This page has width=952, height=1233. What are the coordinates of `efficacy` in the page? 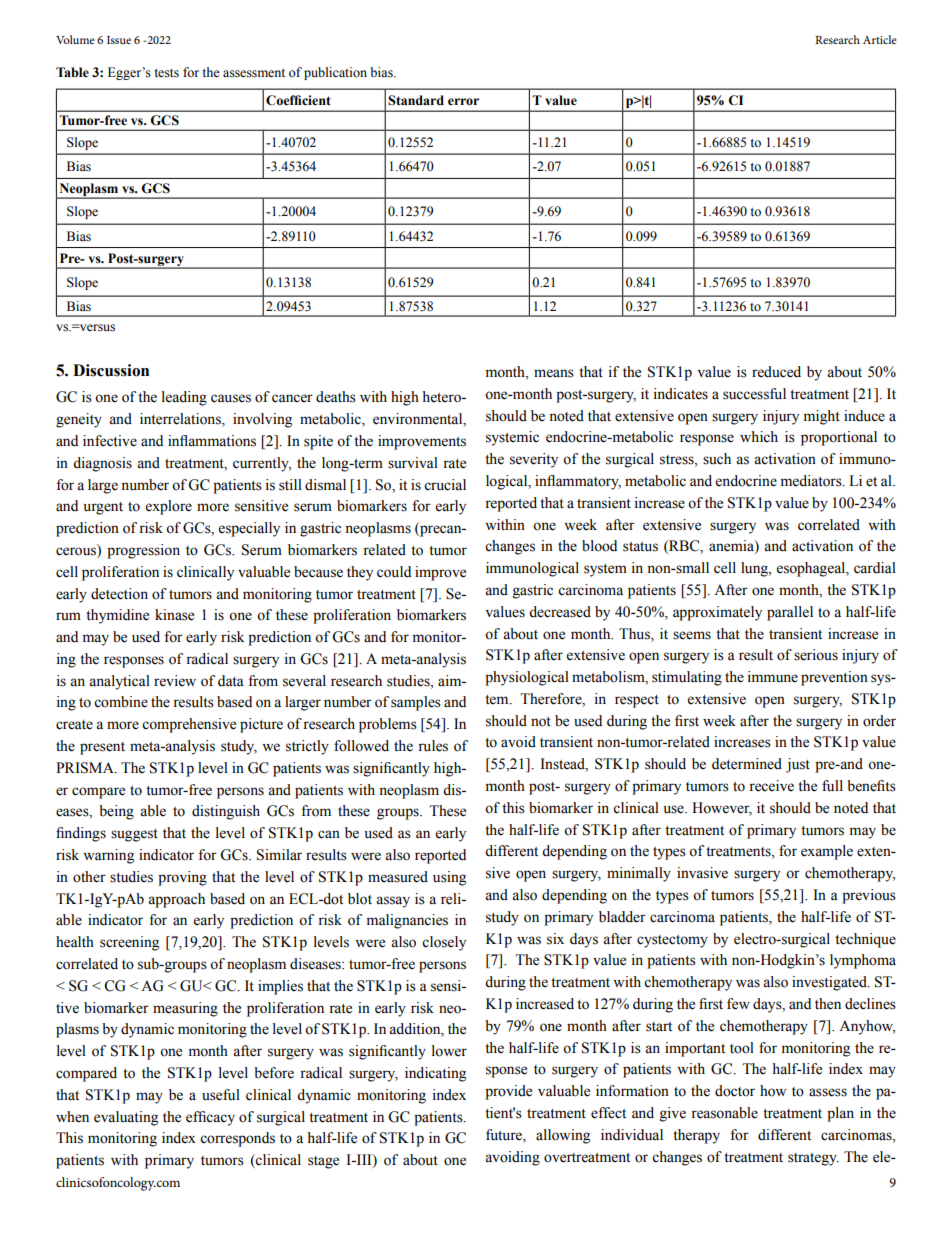 It's located at (210, 1118).
